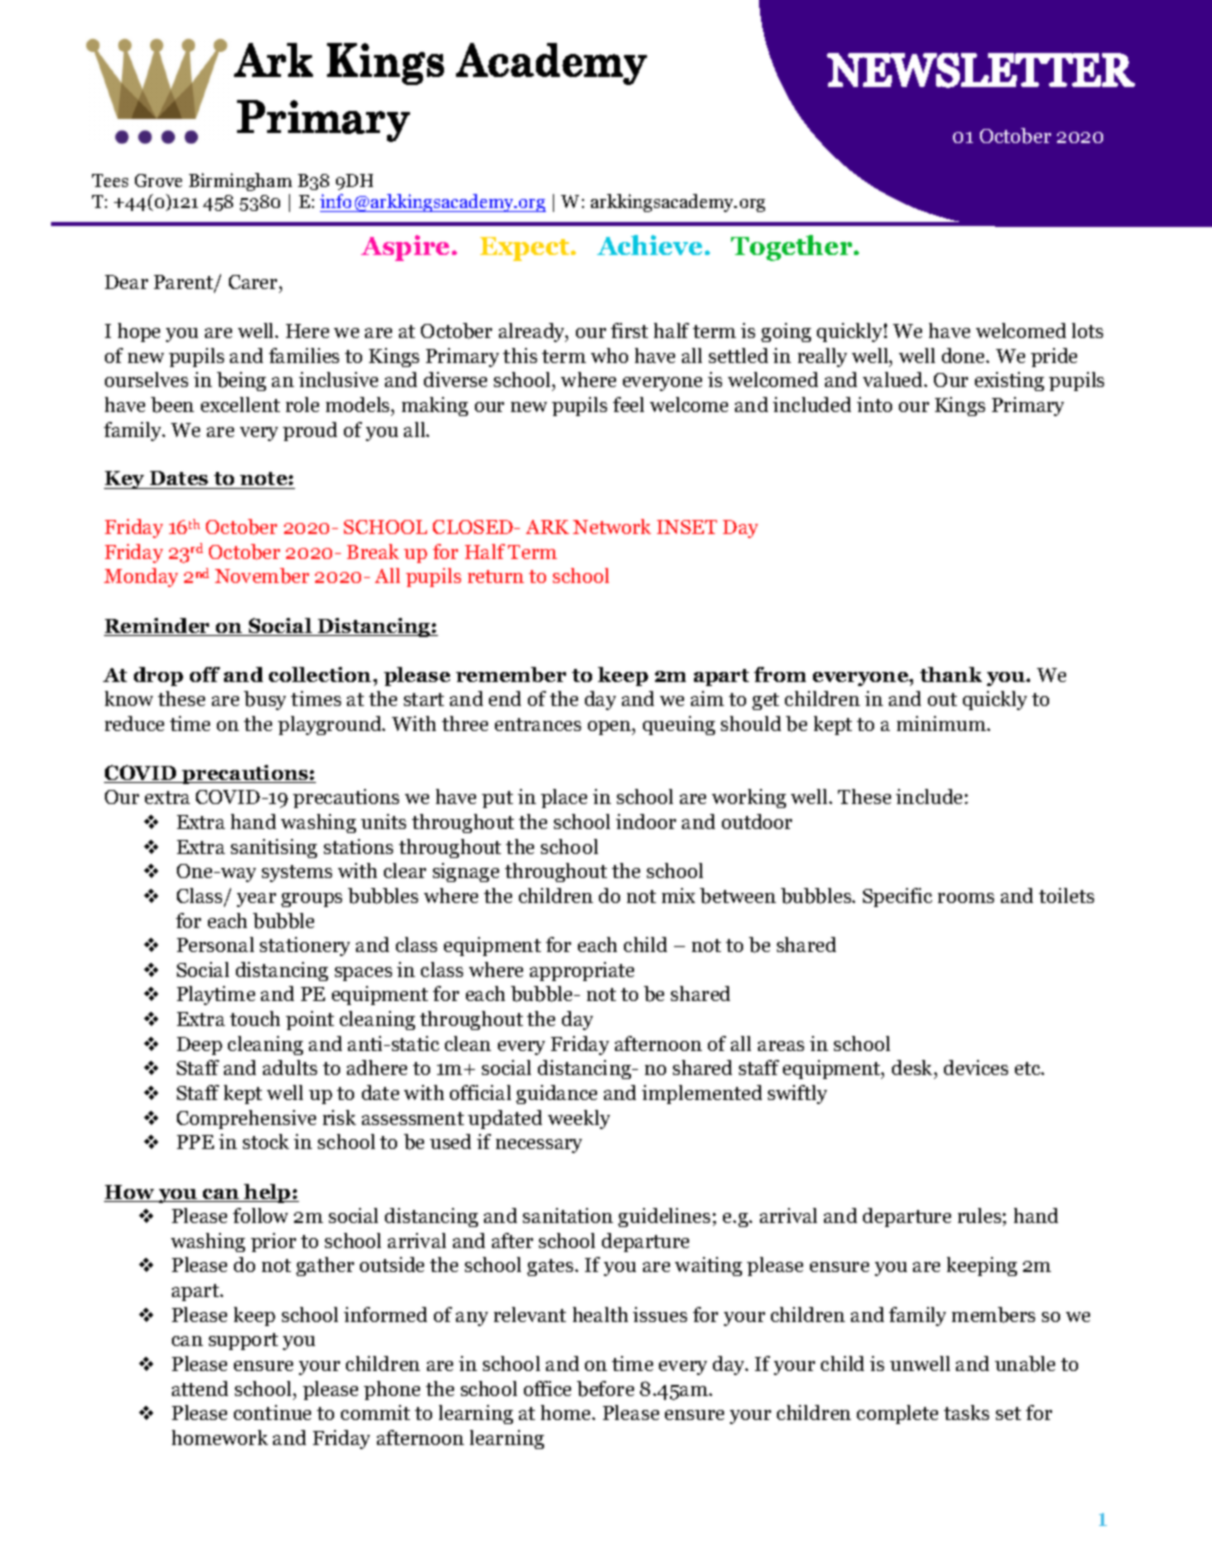 The image size is (1212, 1568). I want to click on appropriate, so click(582, 971).
